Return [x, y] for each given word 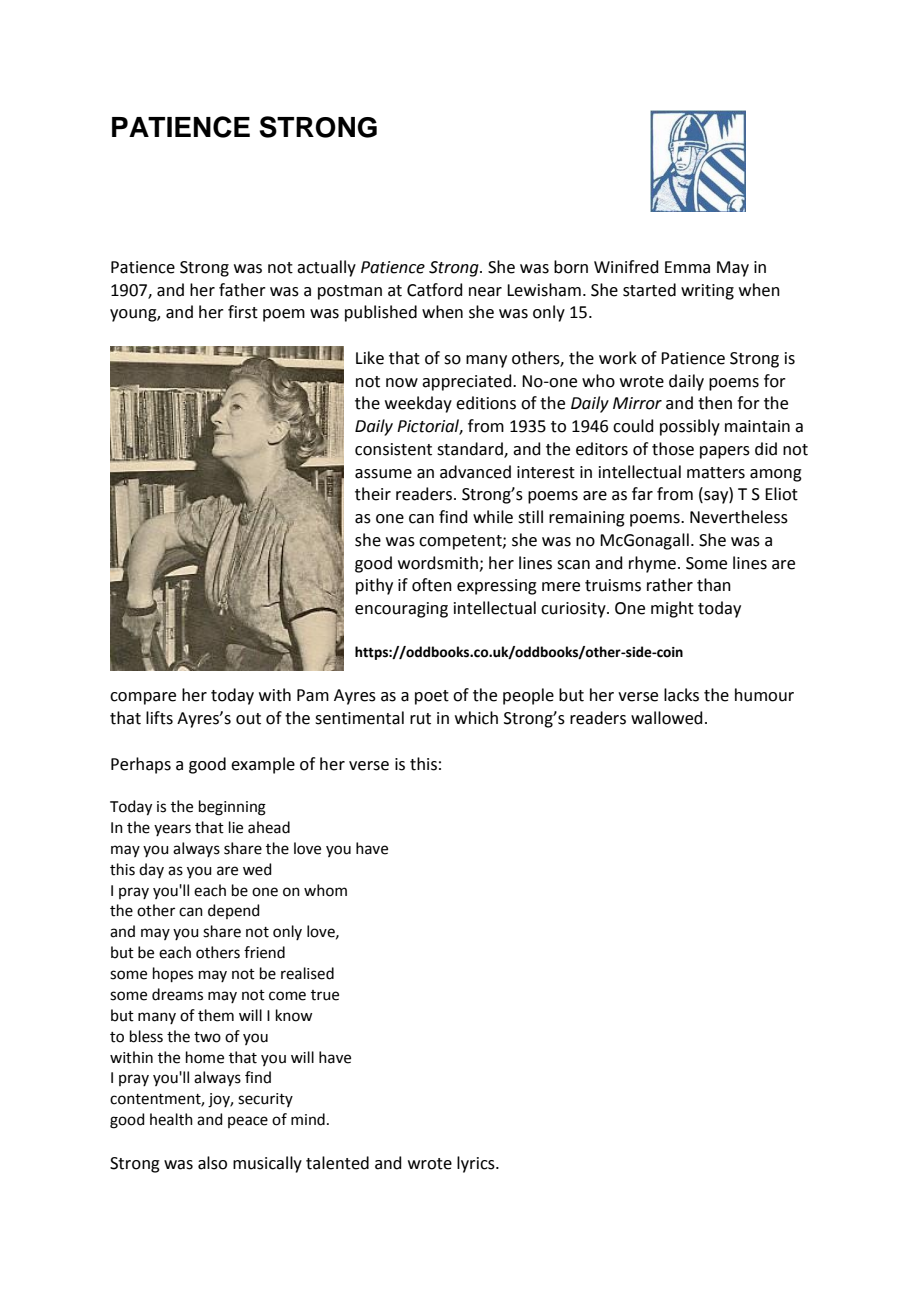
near [485, 292]
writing [707, 292]
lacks [681, 695]
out [248, 719]
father [242, 290]
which [476, 718]
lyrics [477, 1164]
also [212, 1163]
